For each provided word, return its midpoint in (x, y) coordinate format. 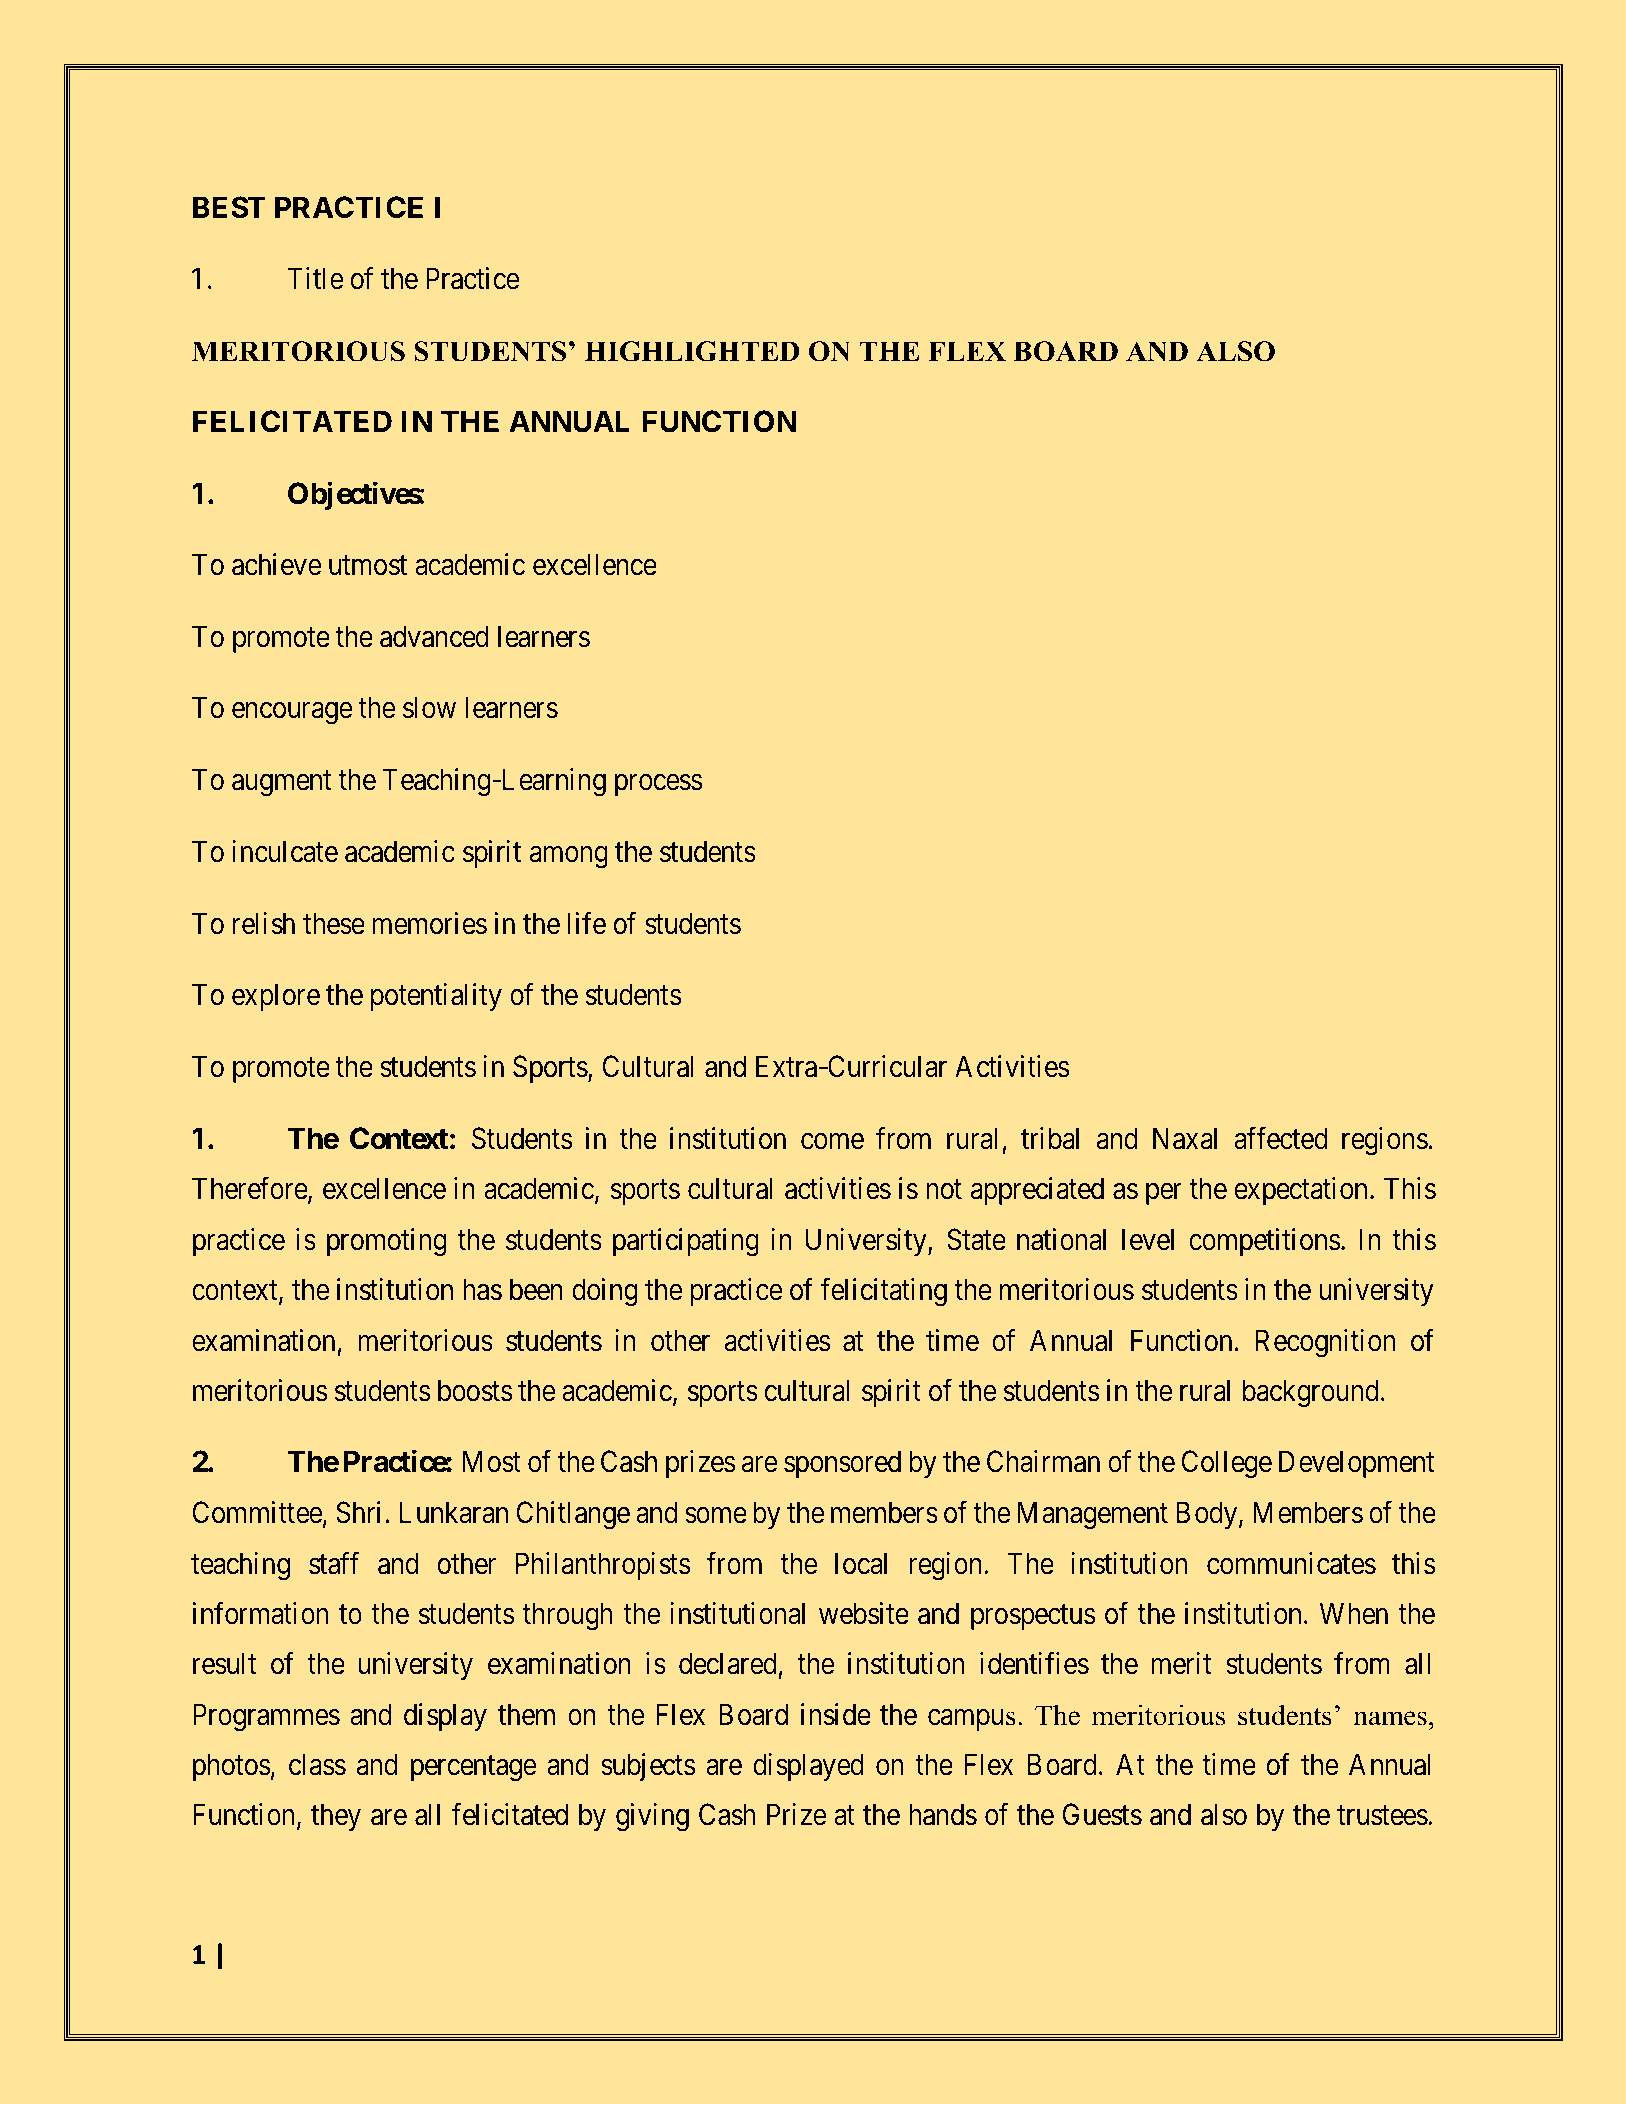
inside (836, 1714)
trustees (1382, 1816)
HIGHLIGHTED (692, 351)
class (317, 1764)
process (658, 785)
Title (315, 278)
